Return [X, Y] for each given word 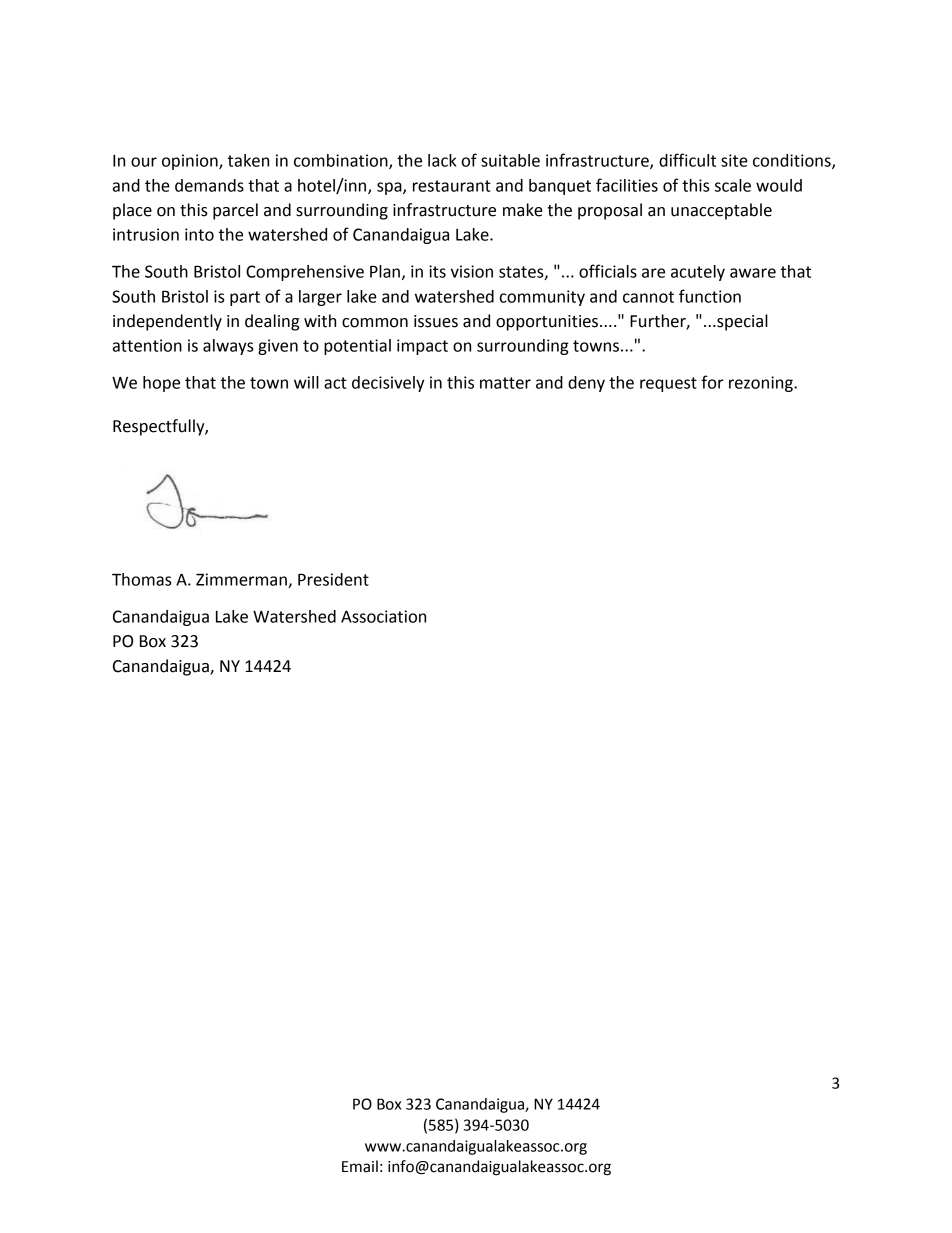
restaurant [452, 186]
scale [733, 185]
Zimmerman [242, 580]
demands [209, 185]
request [668, 384]
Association [383, 616]
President [333, 579]
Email [360, 1166]
